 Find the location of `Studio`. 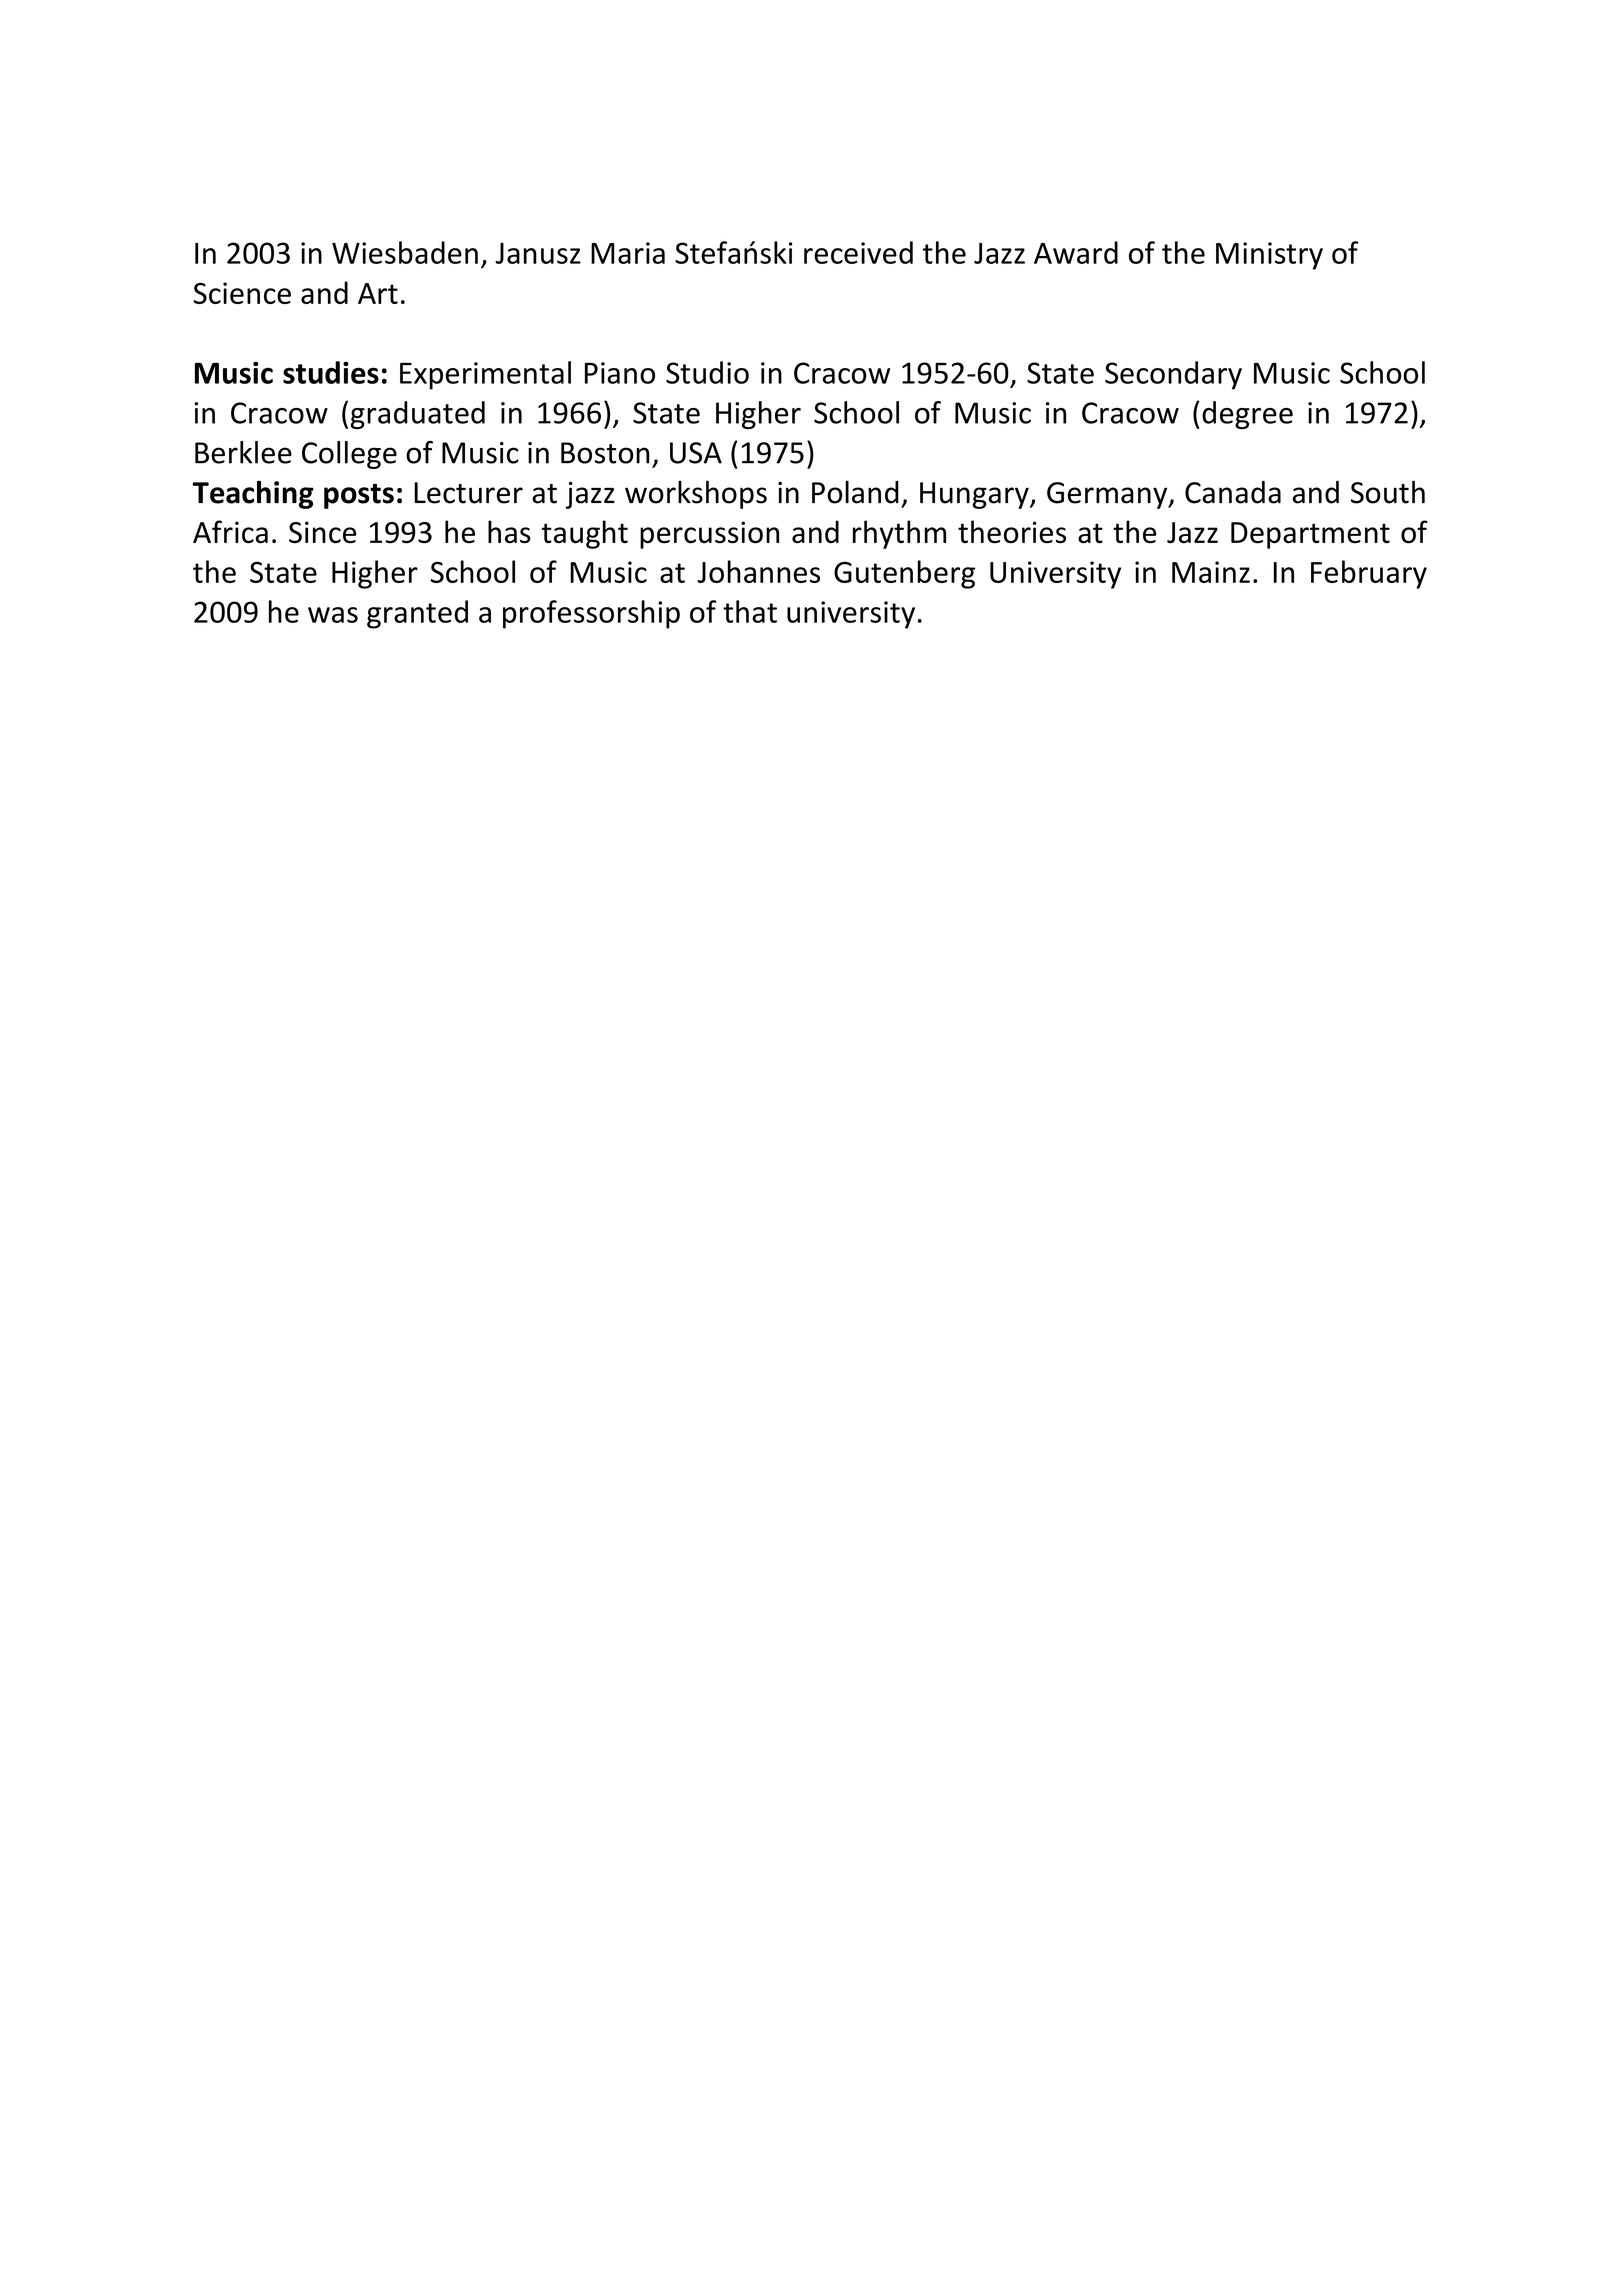

Studio is located at coordinates (707, 372).
